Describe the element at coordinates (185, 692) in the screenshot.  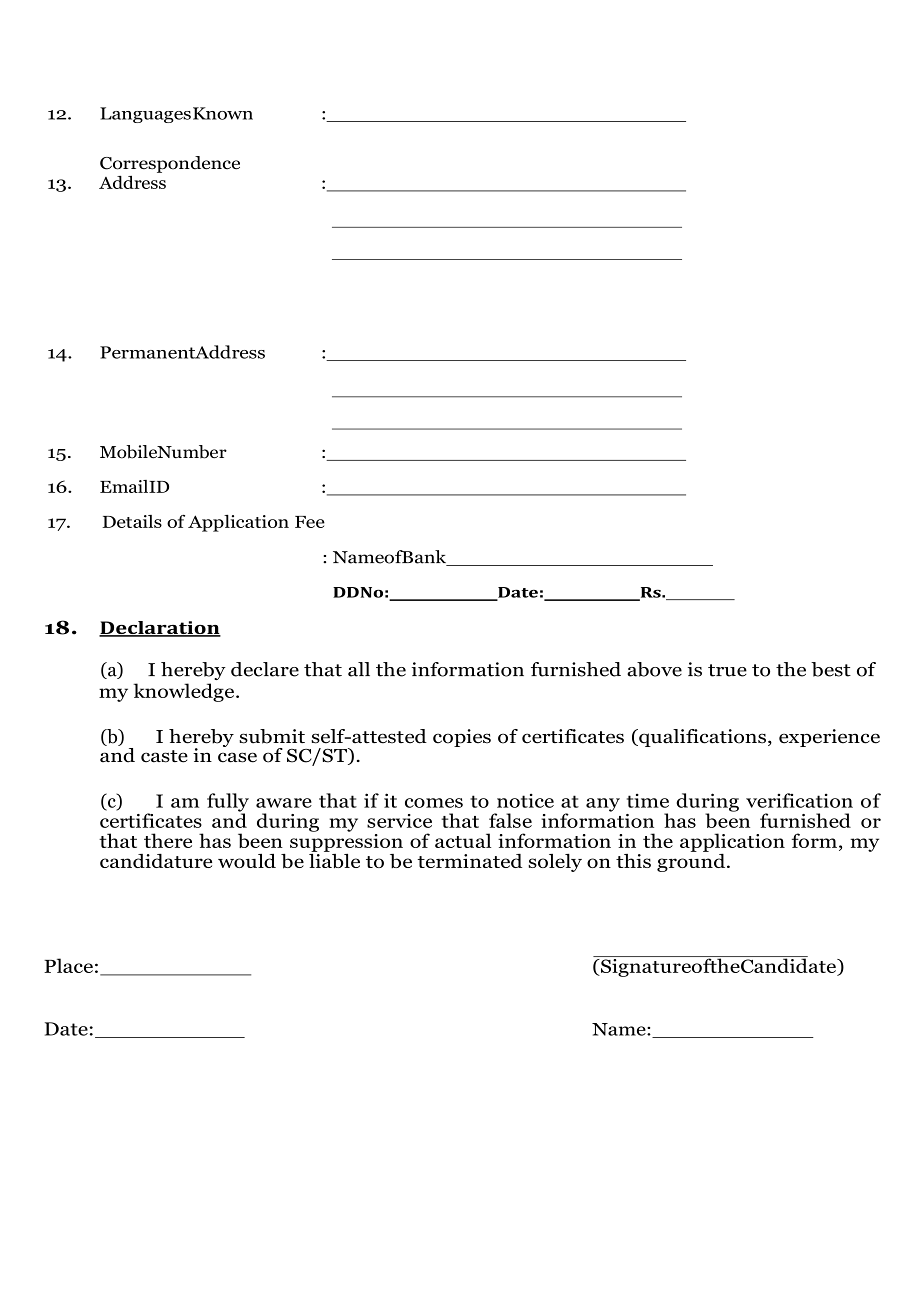
I see `knowledge` at that location.
